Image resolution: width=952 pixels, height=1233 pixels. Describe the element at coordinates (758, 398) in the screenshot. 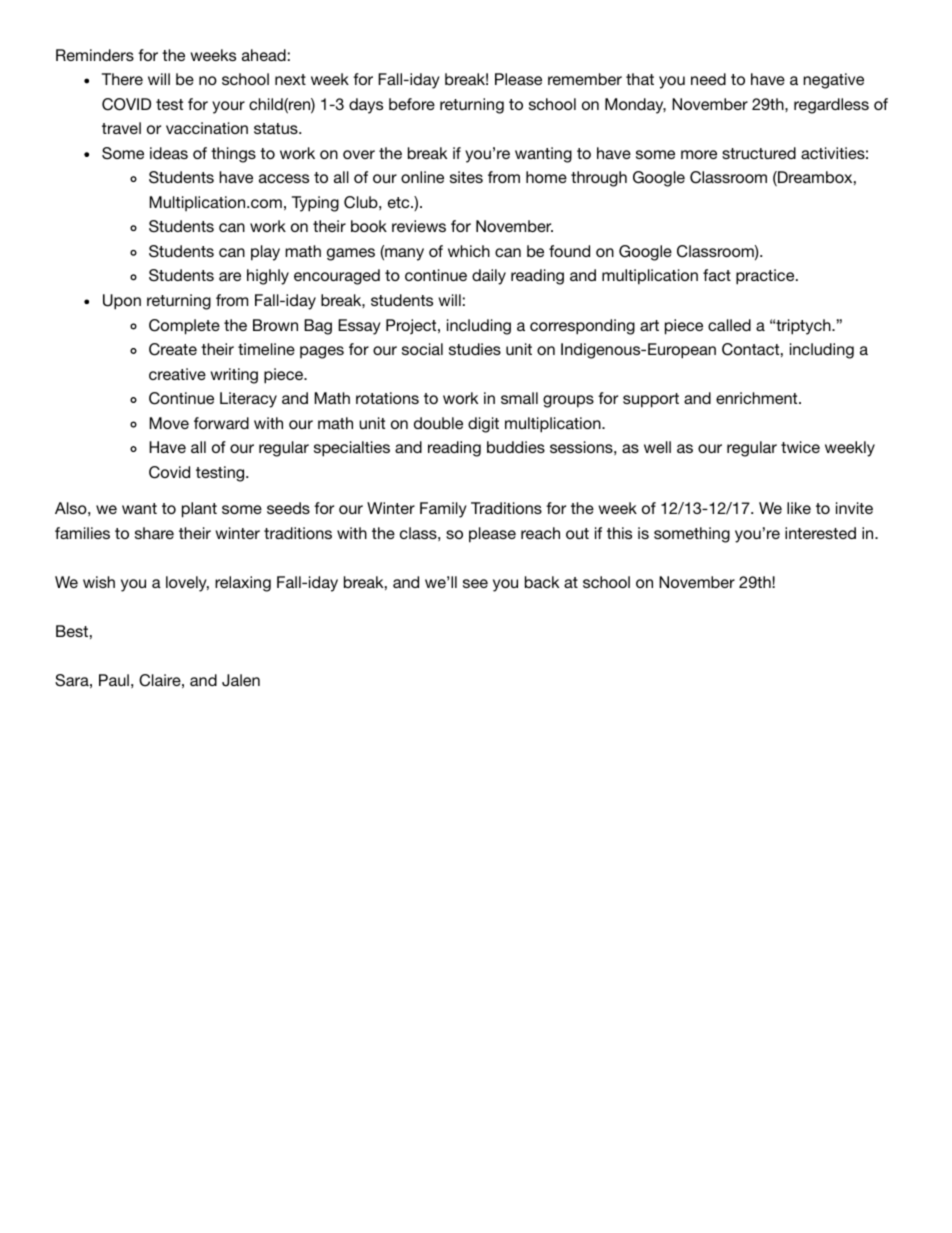

I see `enrichment` at that location.
